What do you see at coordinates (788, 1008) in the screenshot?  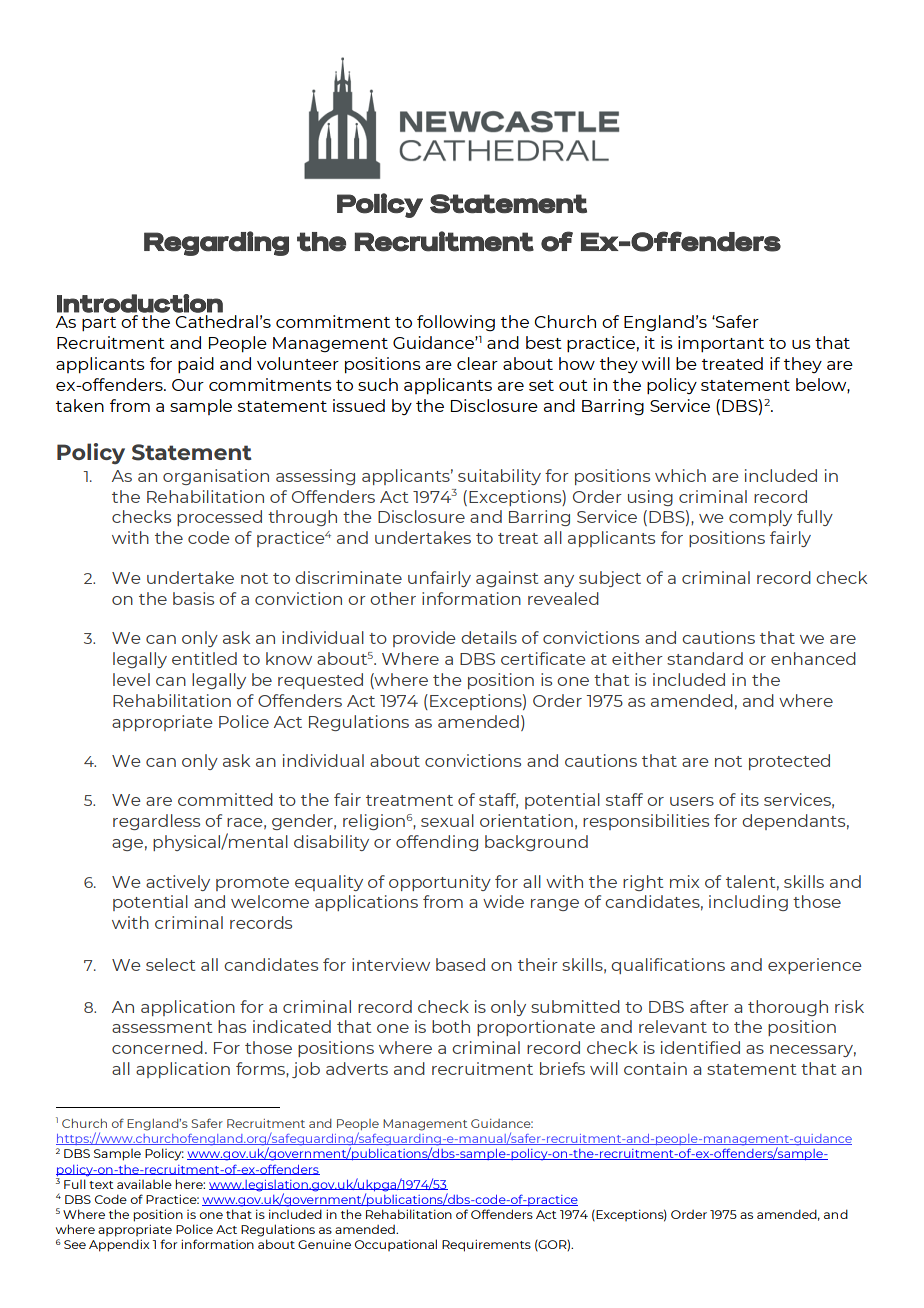 I see `thorough` at bounding box center [788, 1008].
